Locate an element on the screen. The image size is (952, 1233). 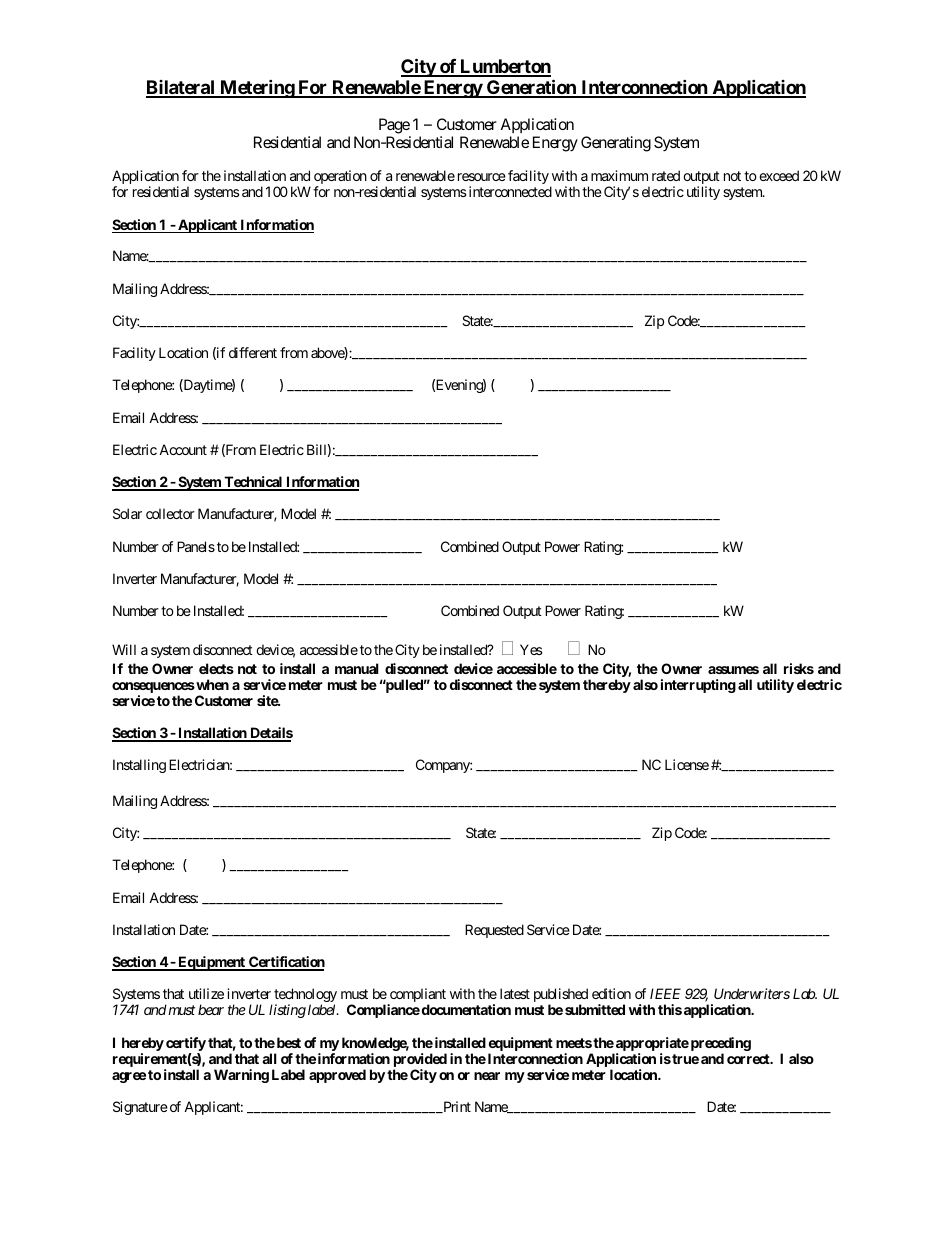
Panels is located at coordinates (196, 546).
